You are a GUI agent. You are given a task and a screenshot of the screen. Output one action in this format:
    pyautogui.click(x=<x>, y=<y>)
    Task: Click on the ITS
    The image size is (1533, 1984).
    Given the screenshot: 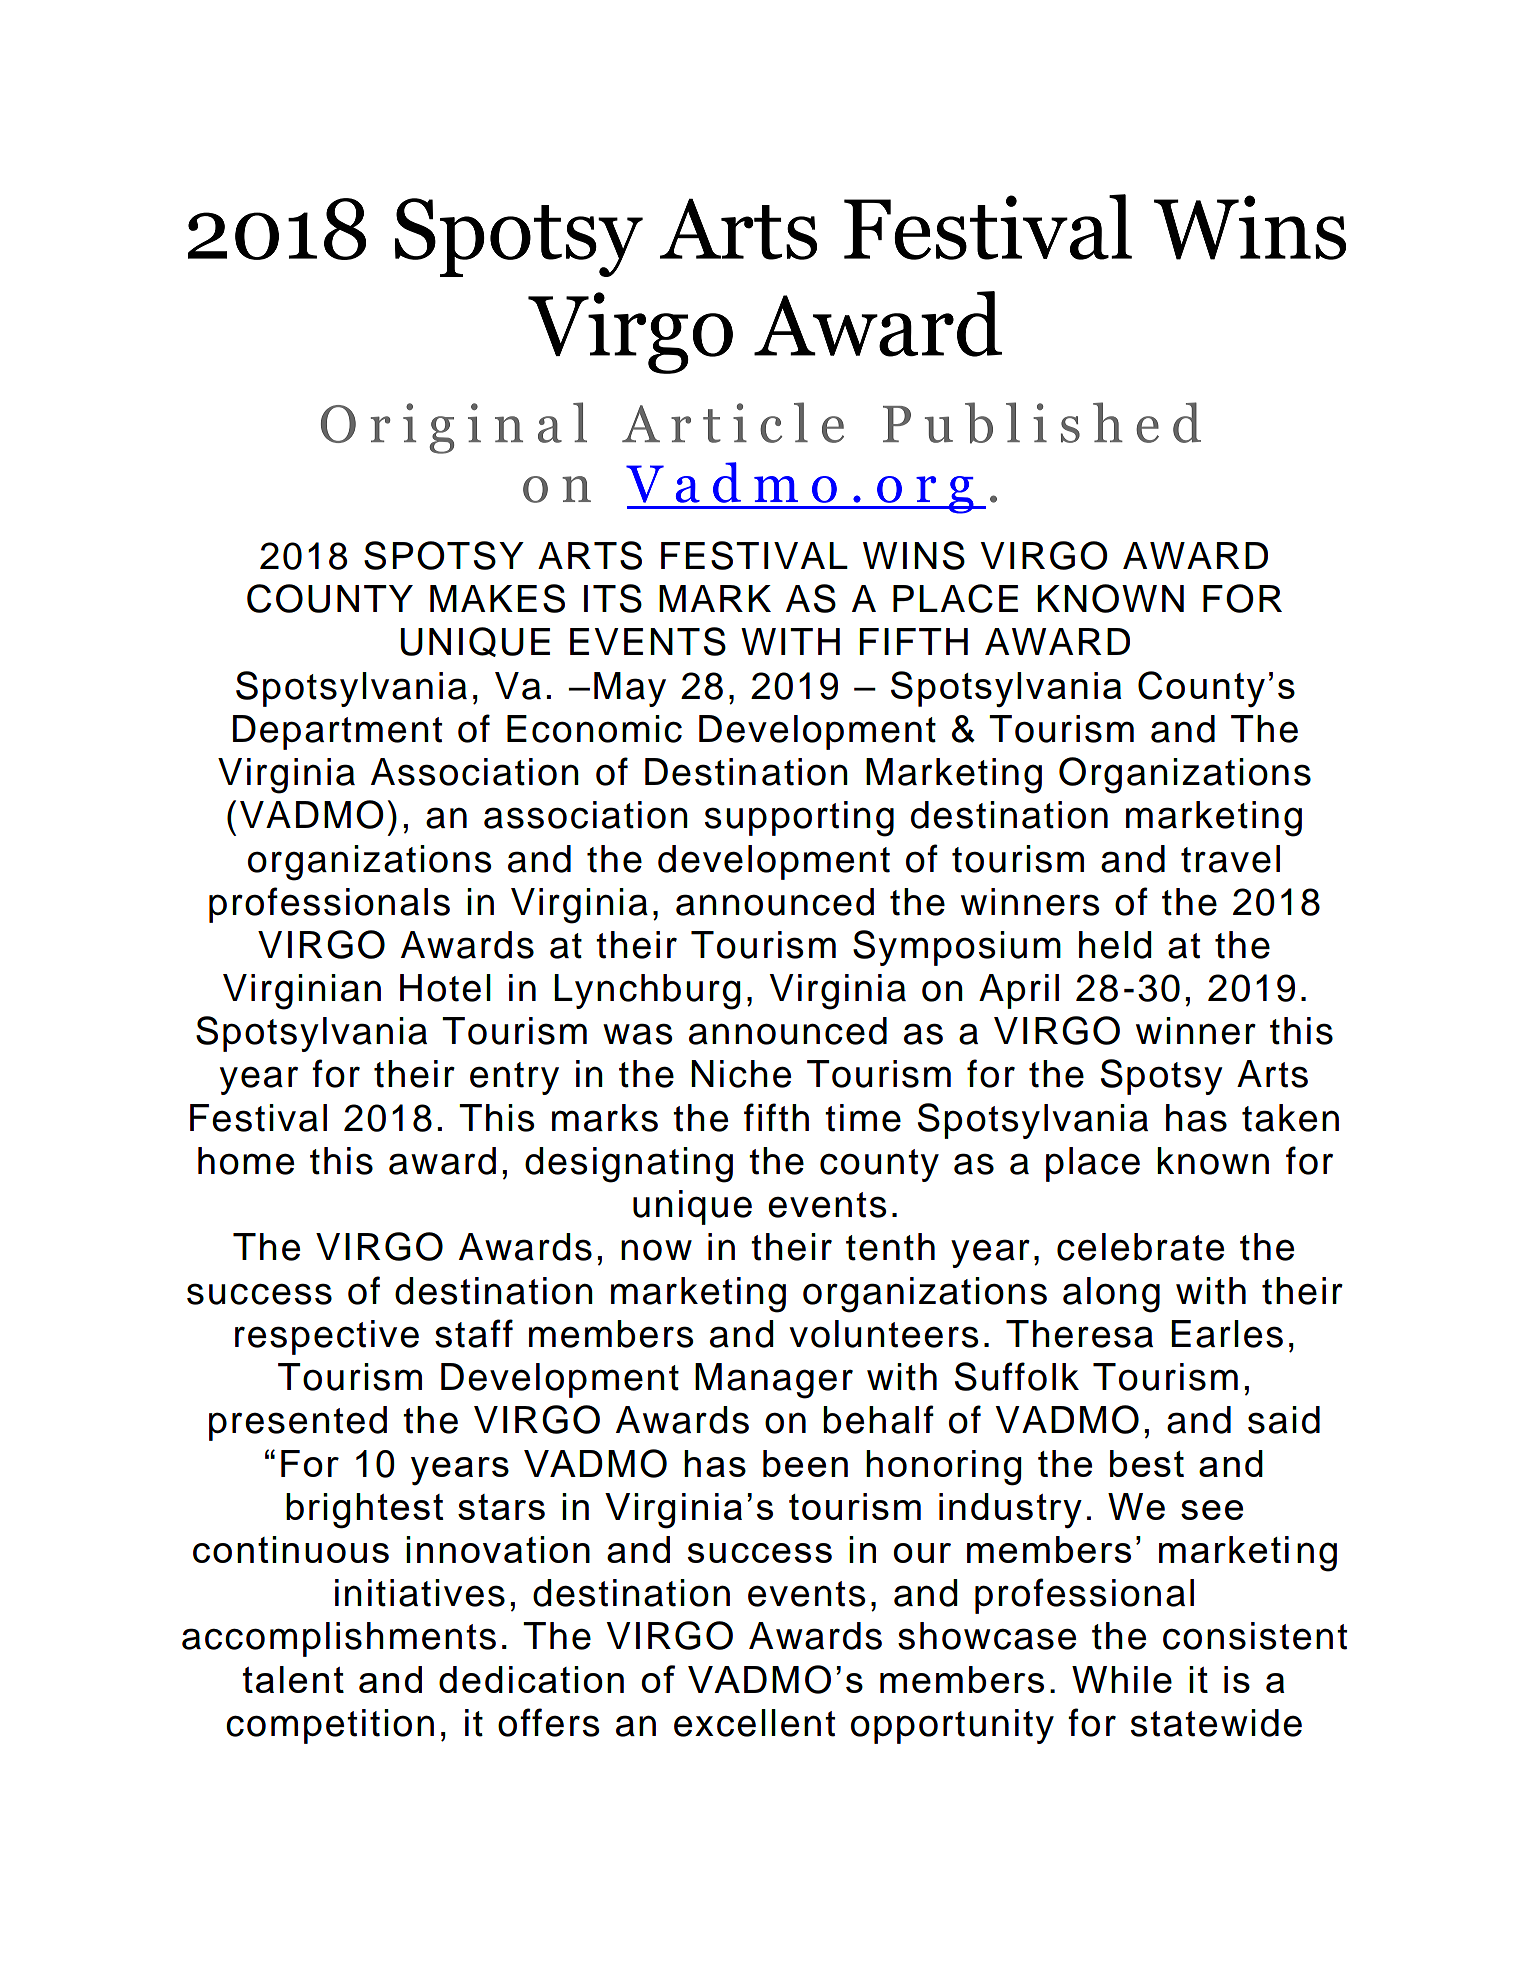 What is the action you would take?
    pyautogui.click(x=613, y=598)
